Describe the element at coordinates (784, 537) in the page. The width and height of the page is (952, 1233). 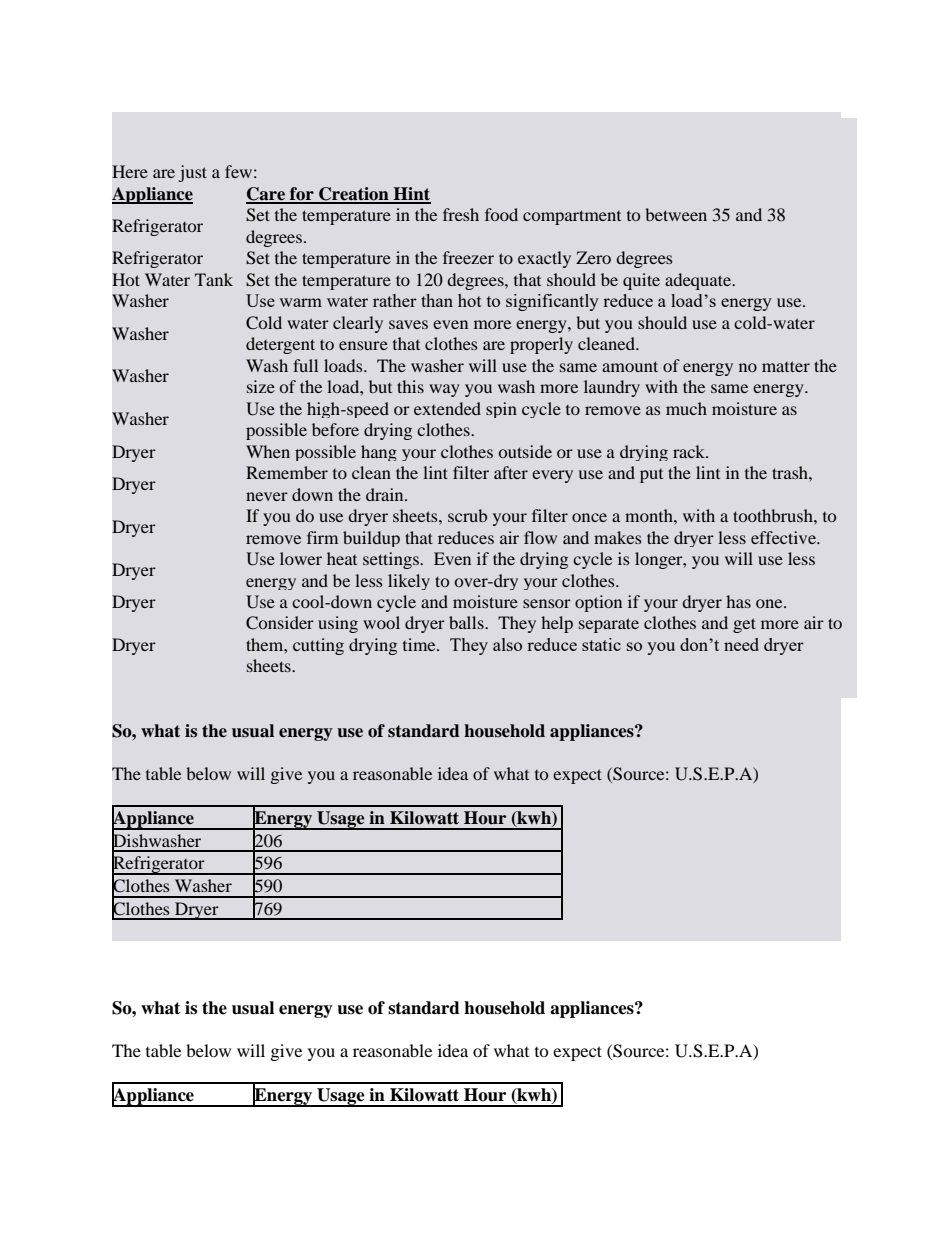
I see `effective` at that location.
